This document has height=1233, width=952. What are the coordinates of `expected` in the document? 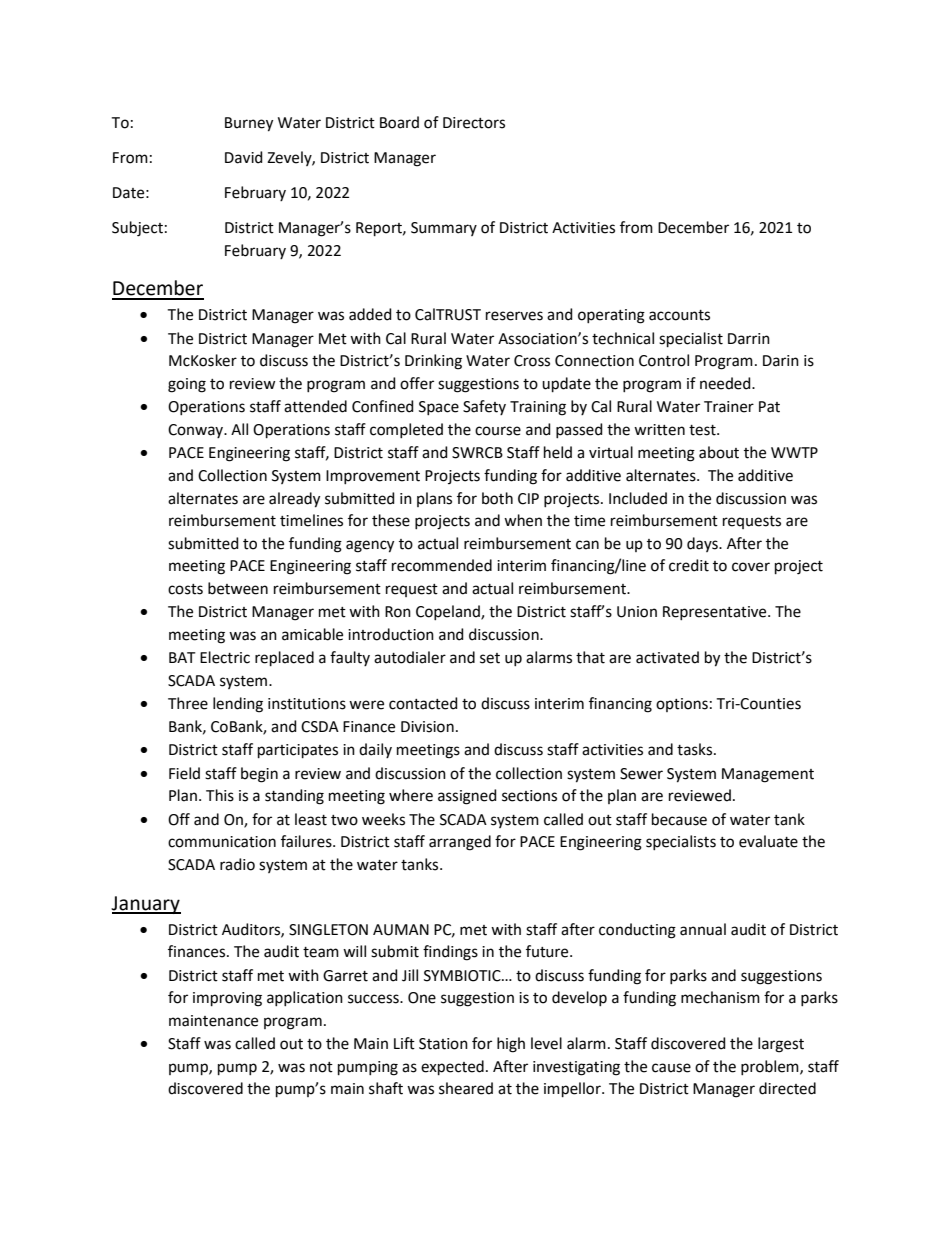 It's located at (452, 1067).
